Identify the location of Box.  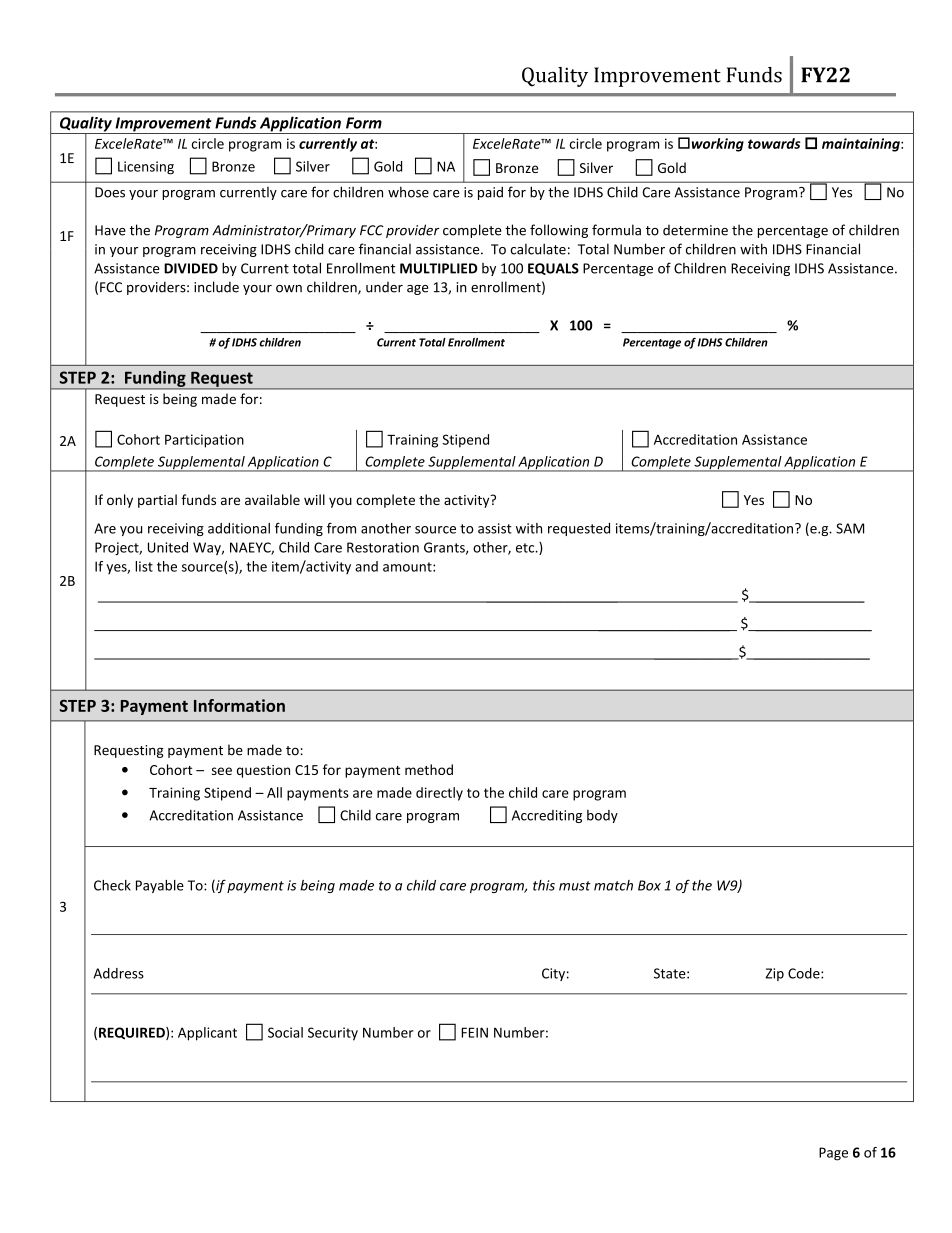
(649, 885).
